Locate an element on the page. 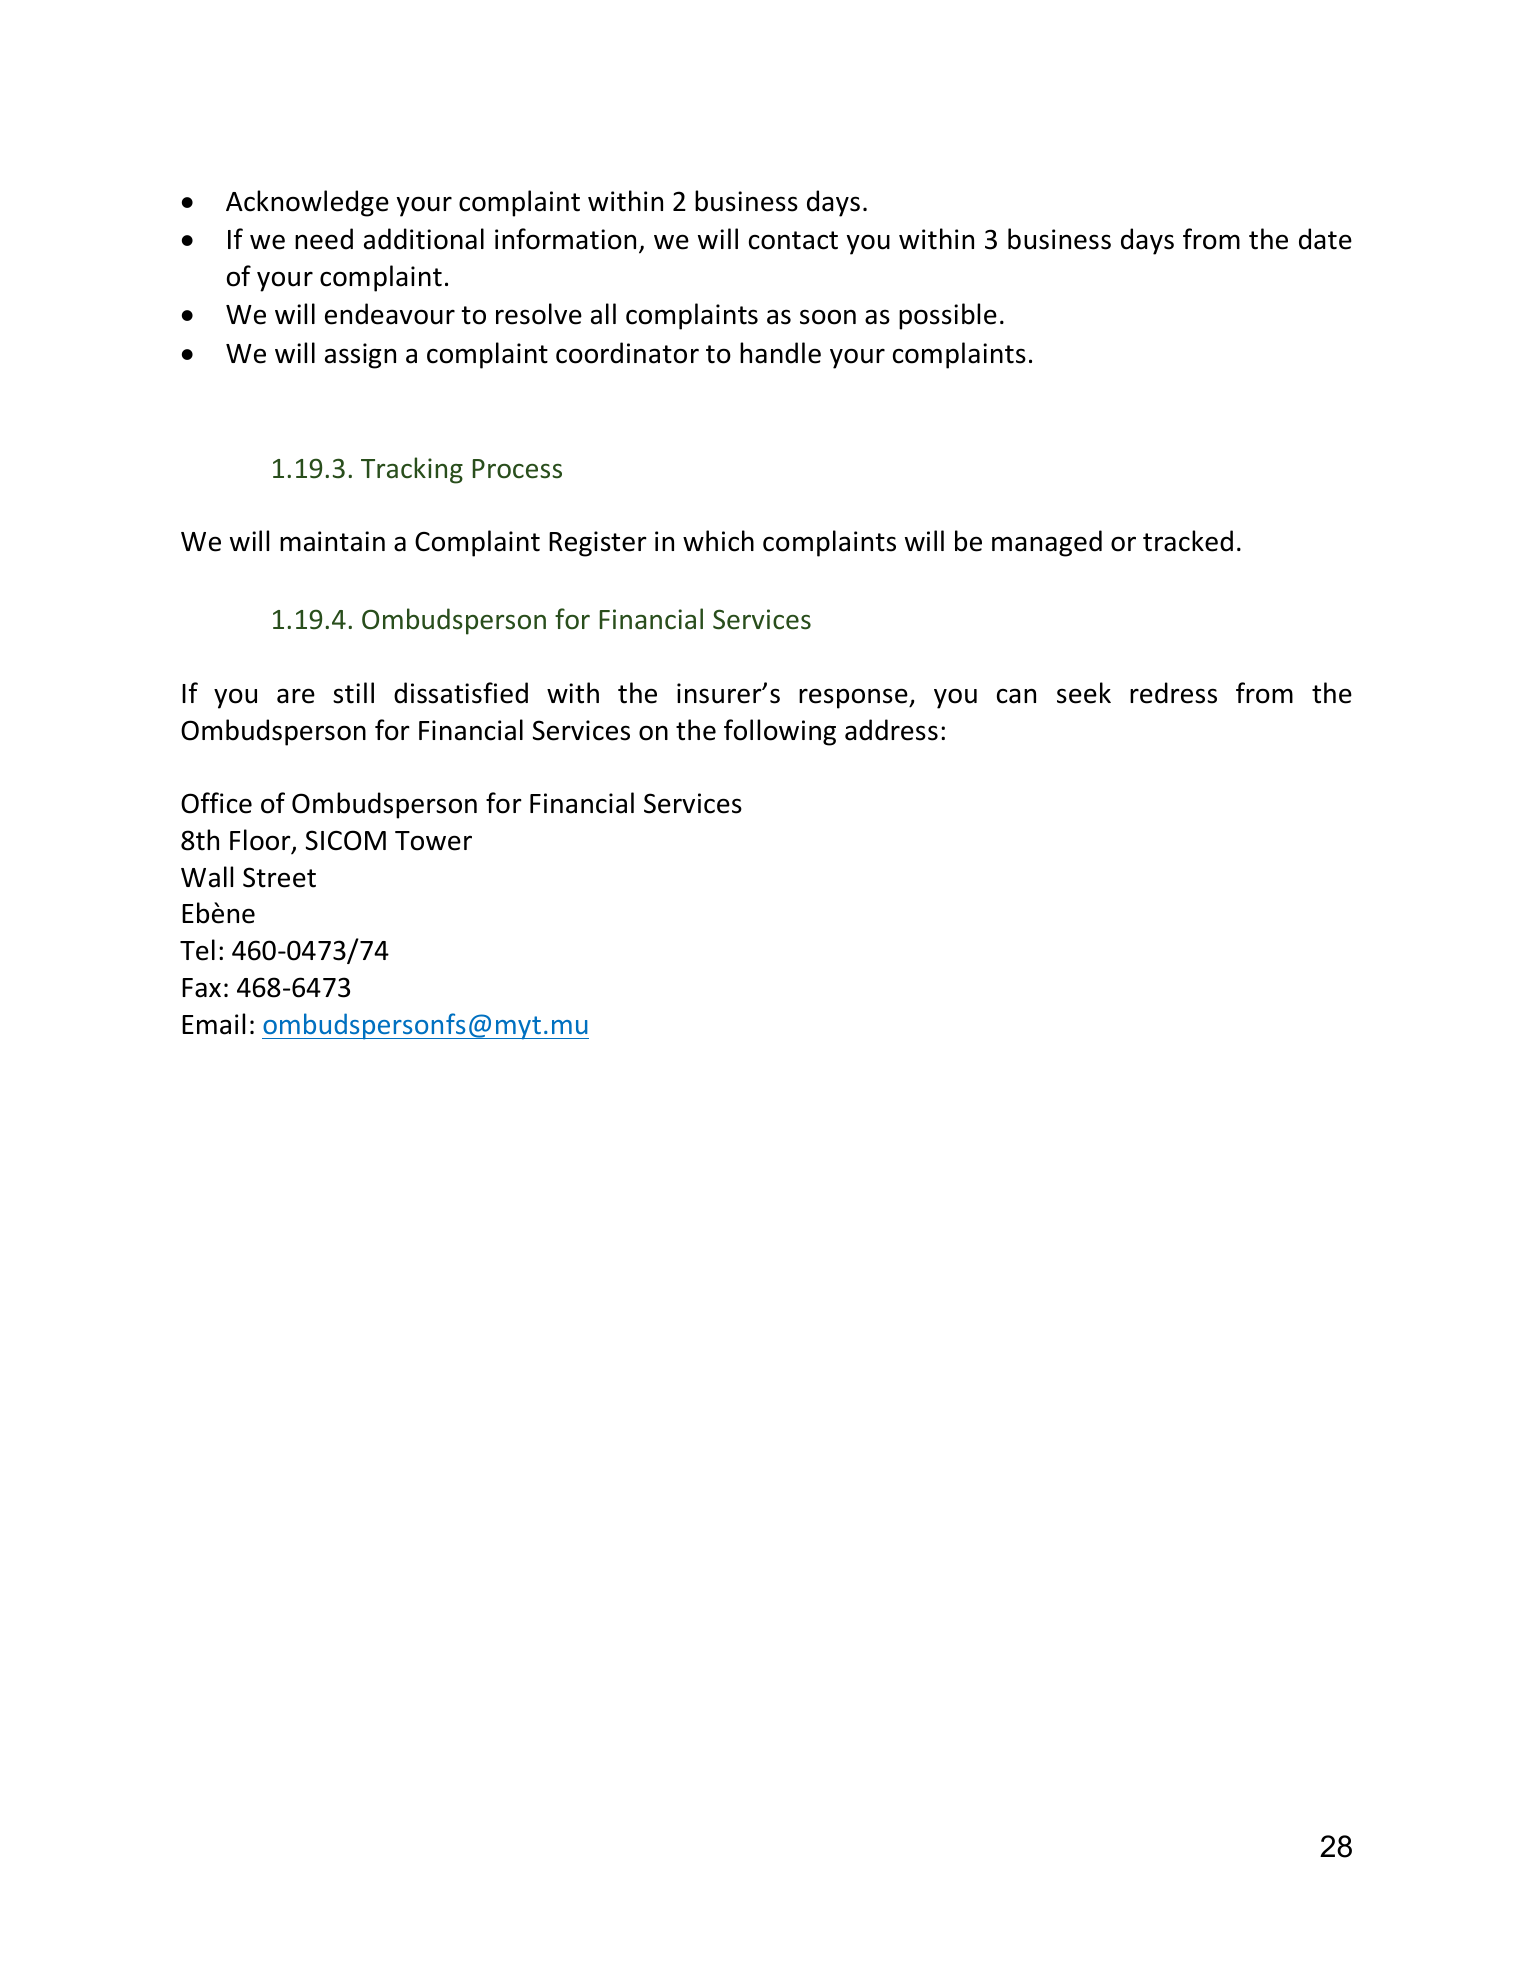 The height and width of the page is (1985, 1534). Fax is located at coordinates (201, 988).
